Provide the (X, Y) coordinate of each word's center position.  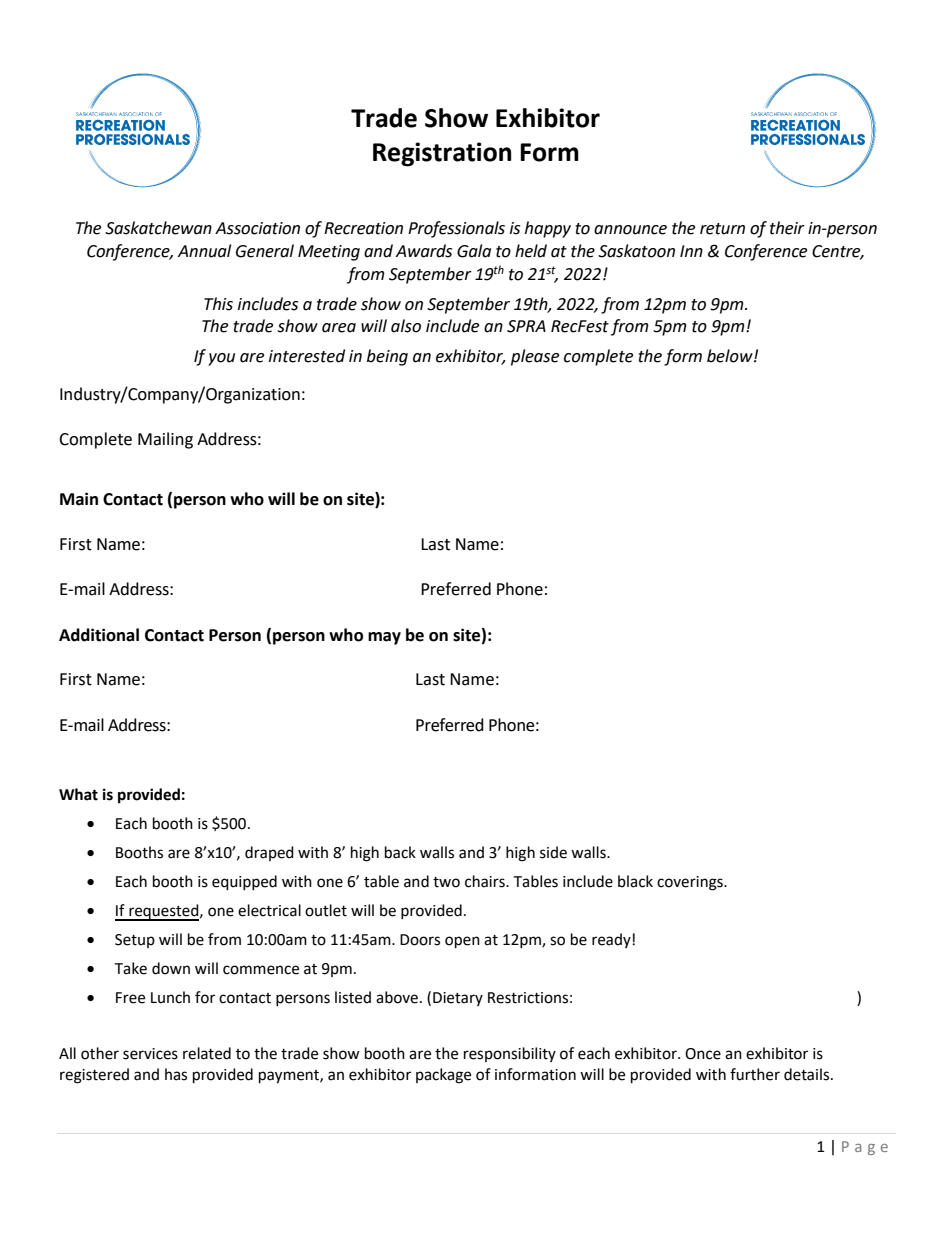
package (443, 1076)
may (384, 638)
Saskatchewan (158, 228)
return (722, 229)
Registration (442, 154)
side (553, 852)
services (150, 1054)
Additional (99, 635)
